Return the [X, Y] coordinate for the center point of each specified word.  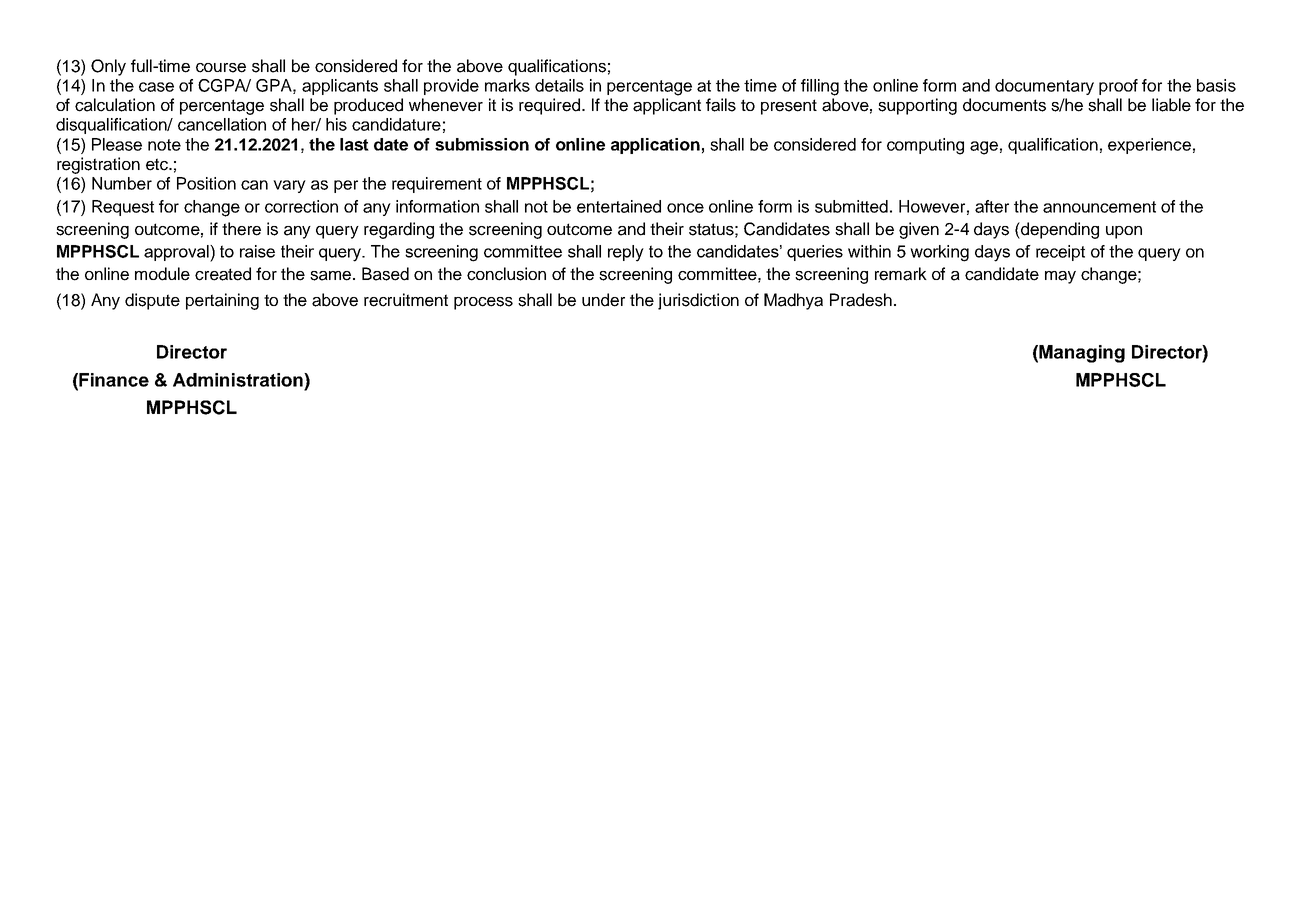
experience [1149, 146]
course [221, 68]
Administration [239, 380]
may [1060, 277]
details [559, 85]
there [241, 229]
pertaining [222, 301]
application [655, 146]
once [685, 208]
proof [1118, 87]
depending [1059, 230]
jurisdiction [698, 301]
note [164, 145]
